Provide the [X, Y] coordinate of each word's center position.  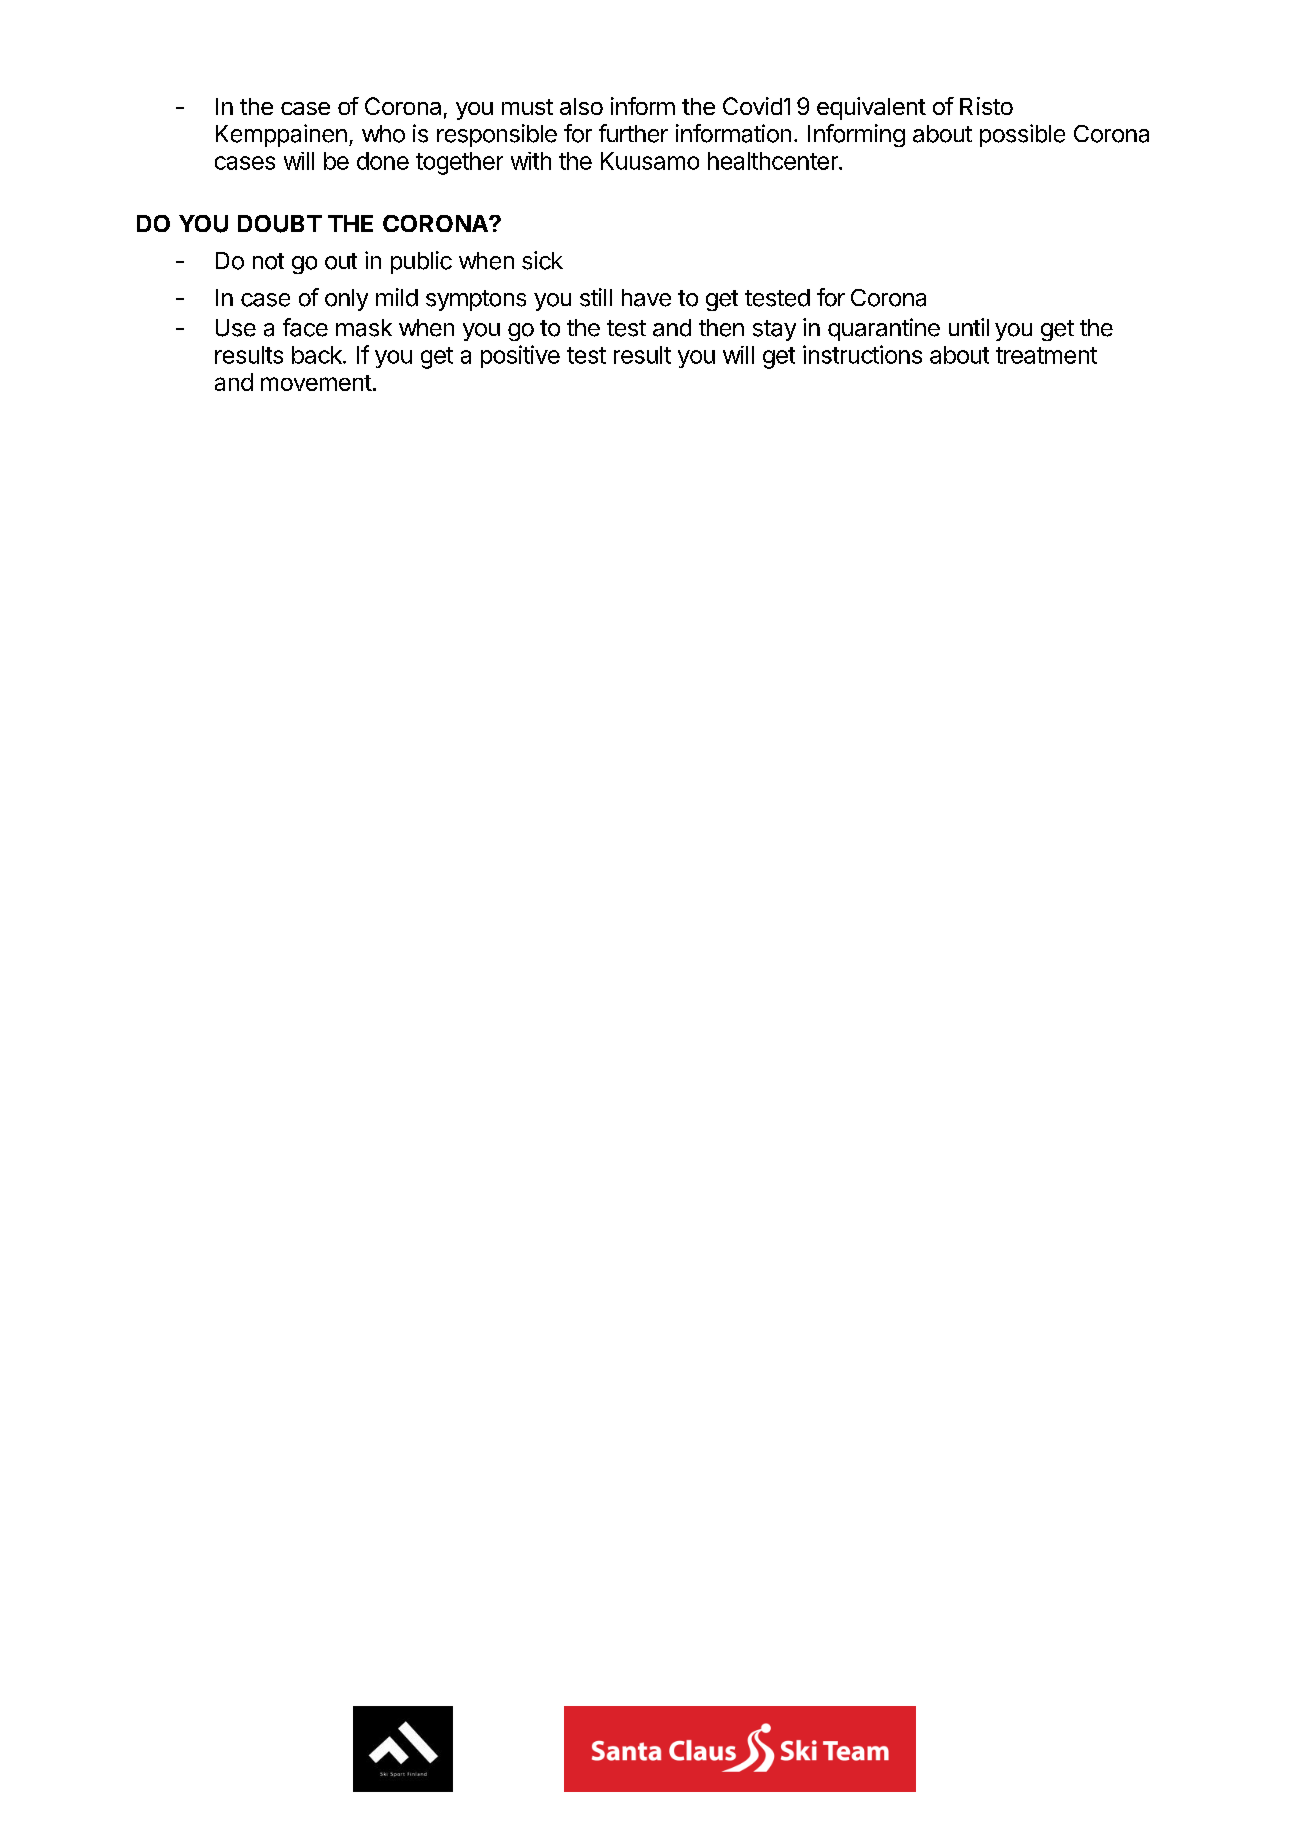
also [581, 106]
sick [542, 260]
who [383, 134]
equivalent [871, 108]
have [646, 298]
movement [316, 383]
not [268, 261]
